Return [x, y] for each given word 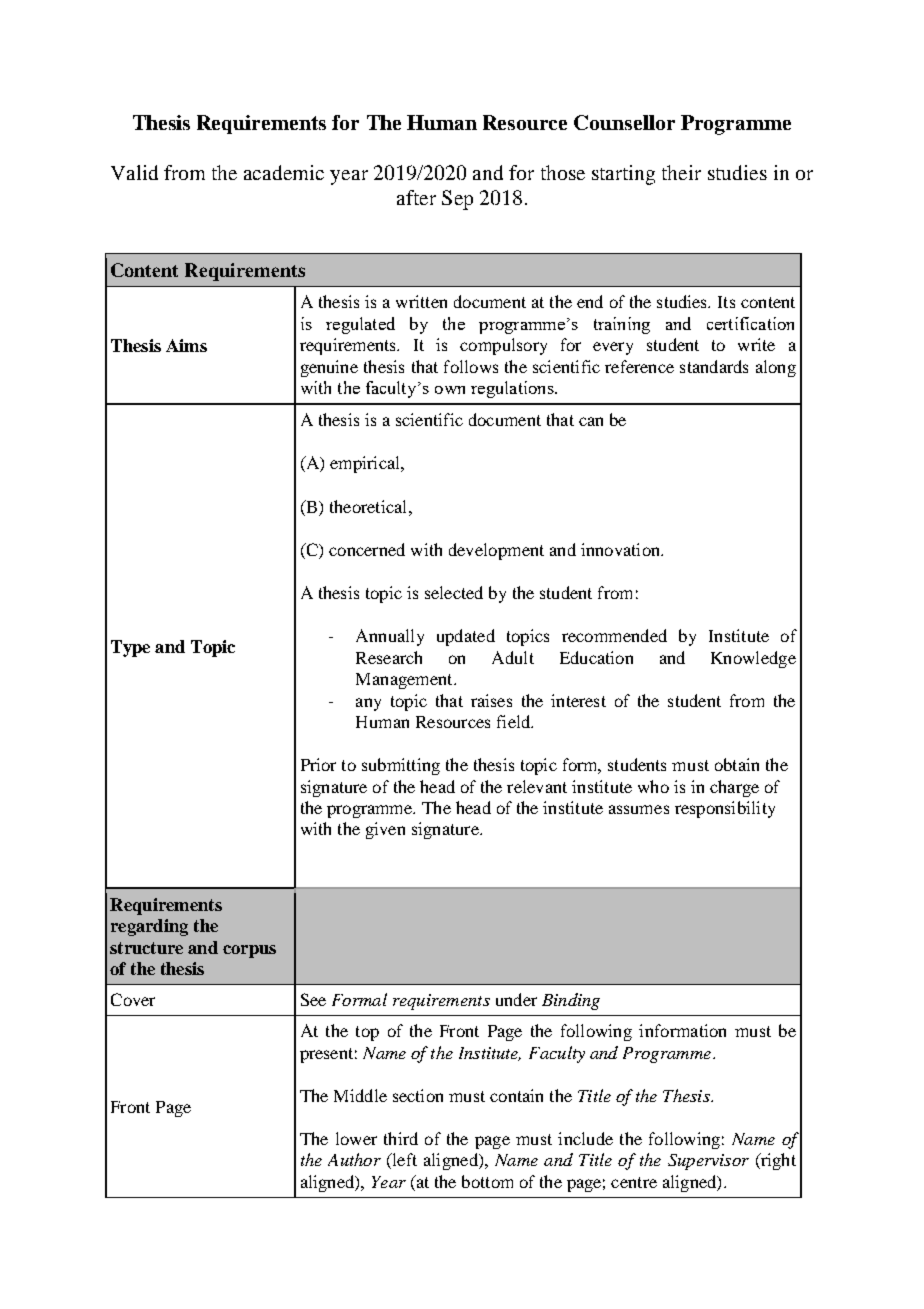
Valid [134, 172]
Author [354, 1159]
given [385, 830]
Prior [318, 764]
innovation [621, 549]
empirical [366, 464]
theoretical [370, 506]
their [681, 172]
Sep [457, 200]
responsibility [725, 809]
